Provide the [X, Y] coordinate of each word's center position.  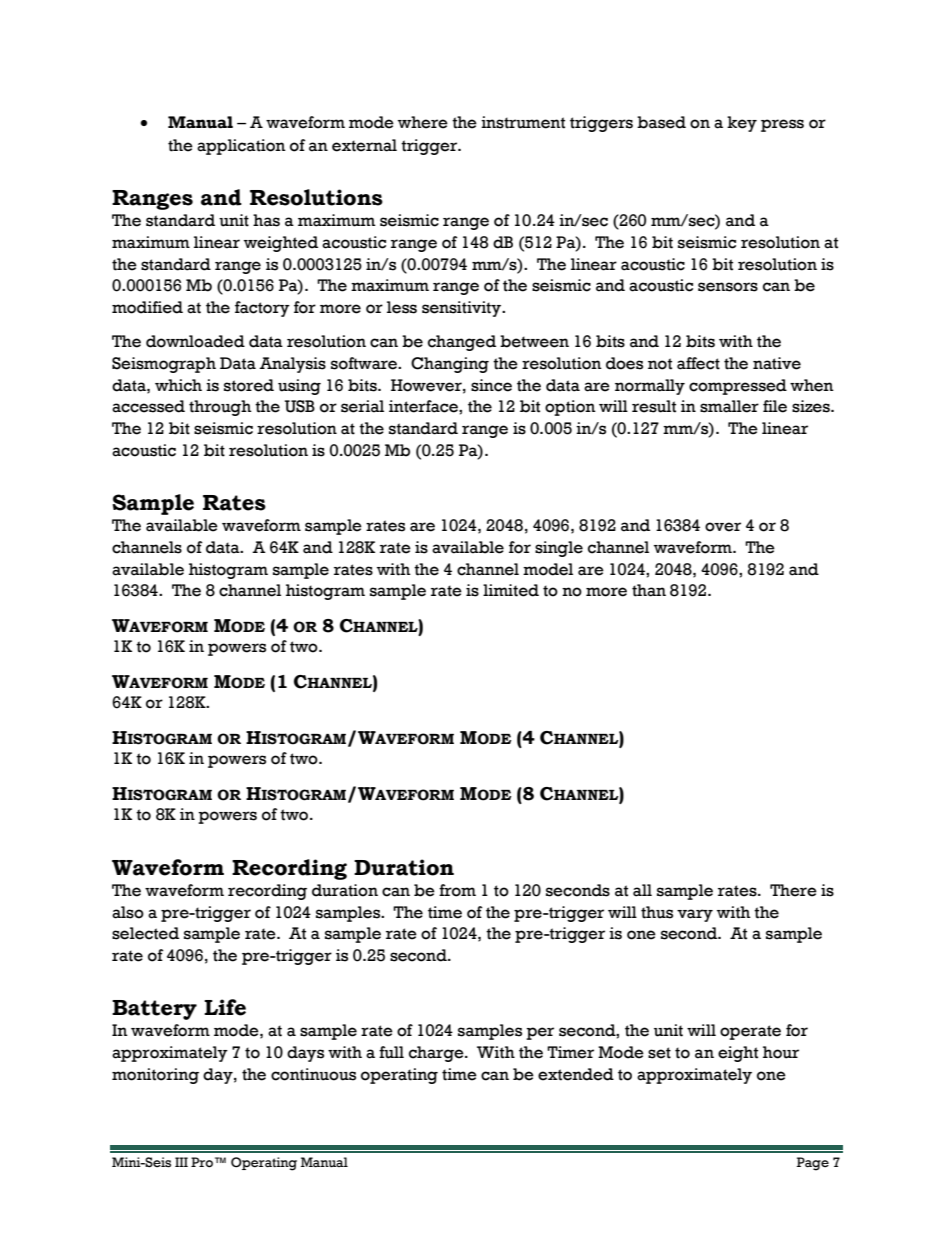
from [457, 890]
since [491, 385]
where [423, 122]
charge [437, 1054]
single [559, 549]
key [742, 124]
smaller [729, 406]
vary [695, 915]
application [241, 147]
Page [813, 1164]
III [181, 1162]
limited [511, 590]
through [220, 408]
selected [145, 933]
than [649, 590]
